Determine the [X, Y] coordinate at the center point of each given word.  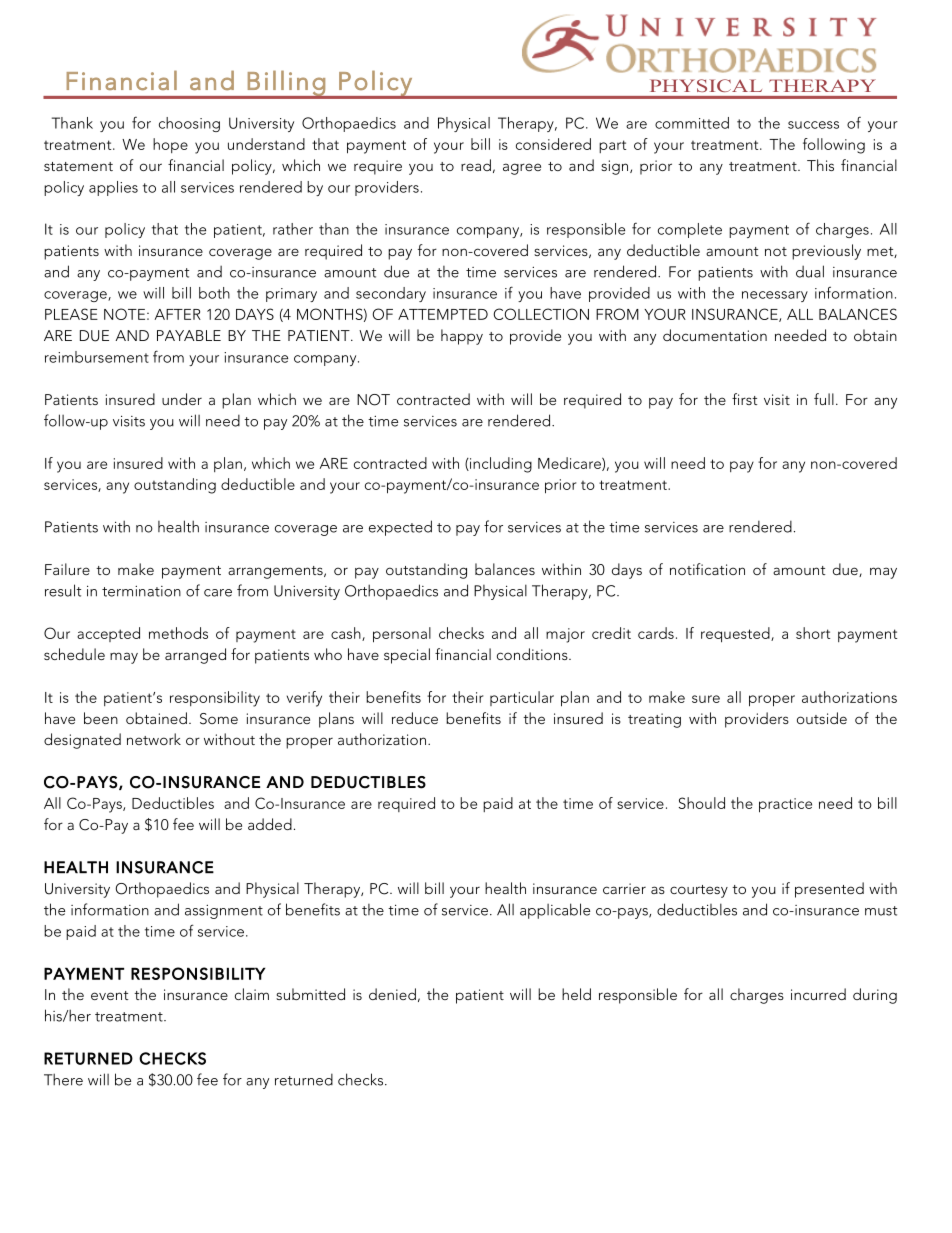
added [270, 824]
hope [170, 145]
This [820, 165]
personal [402, 635]
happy [462, 337]
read [476, 165]
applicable [555, 911]
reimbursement [97, 357]
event [109, 995]
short [813, 633]
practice [785, 805]
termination [141, 591]
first [744, 399]
